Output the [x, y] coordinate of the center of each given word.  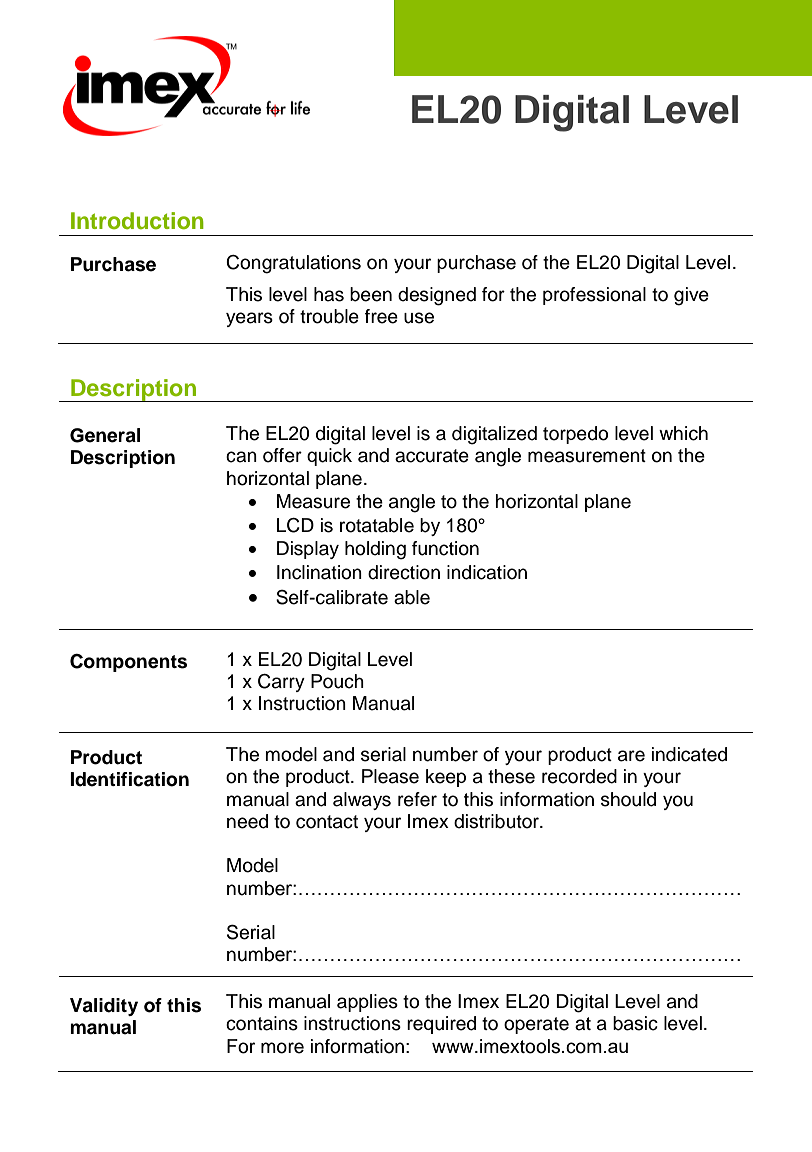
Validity [104, 1007]
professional [594, 296]
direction [404, 572]
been [371, 294]
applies [367, 1003]
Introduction [137, 221]
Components [128, 663]
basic [635, 1023]
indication [487, 572]
